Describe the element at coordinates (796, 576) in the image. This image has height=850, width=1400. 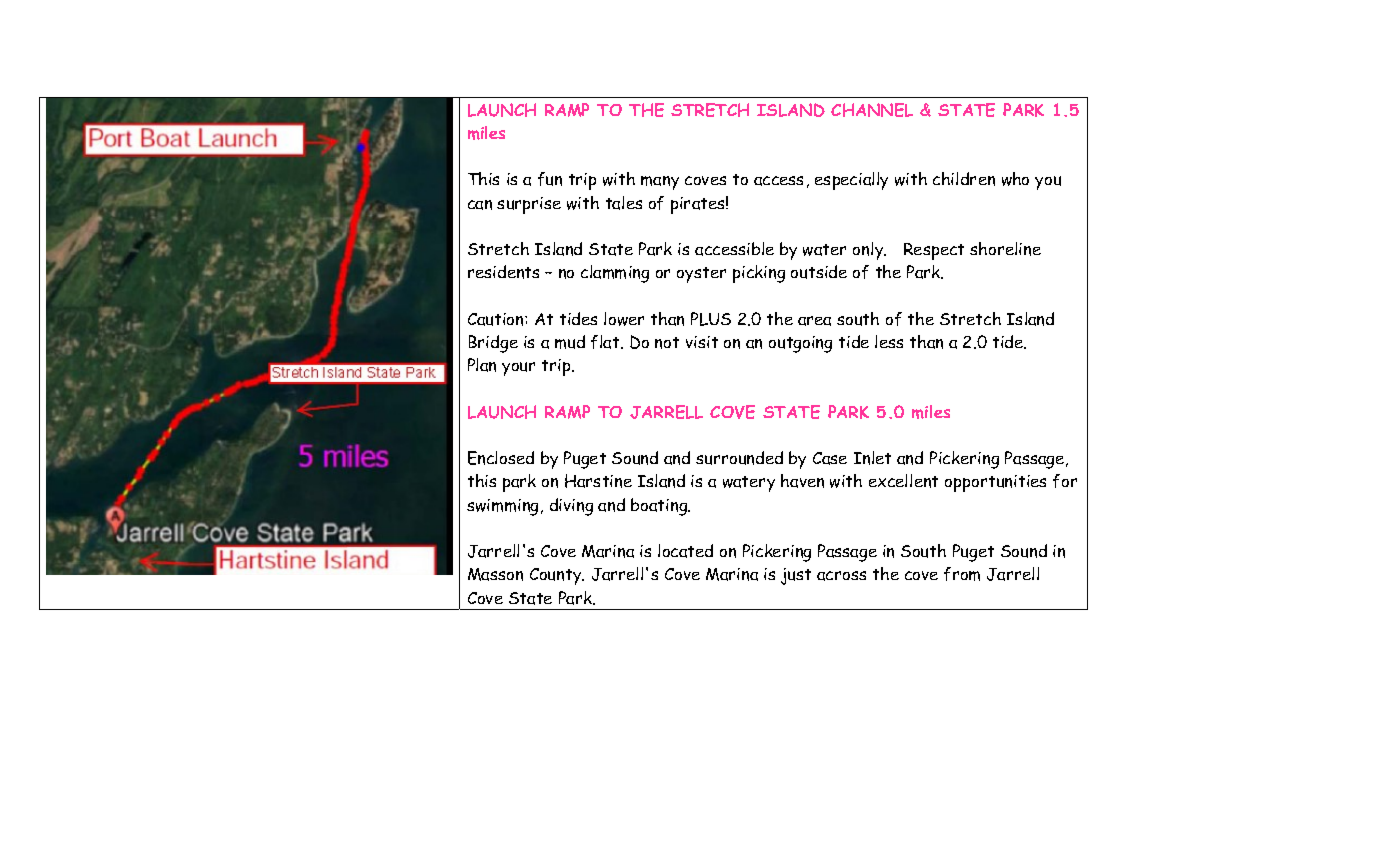
I see `just` at that location.
